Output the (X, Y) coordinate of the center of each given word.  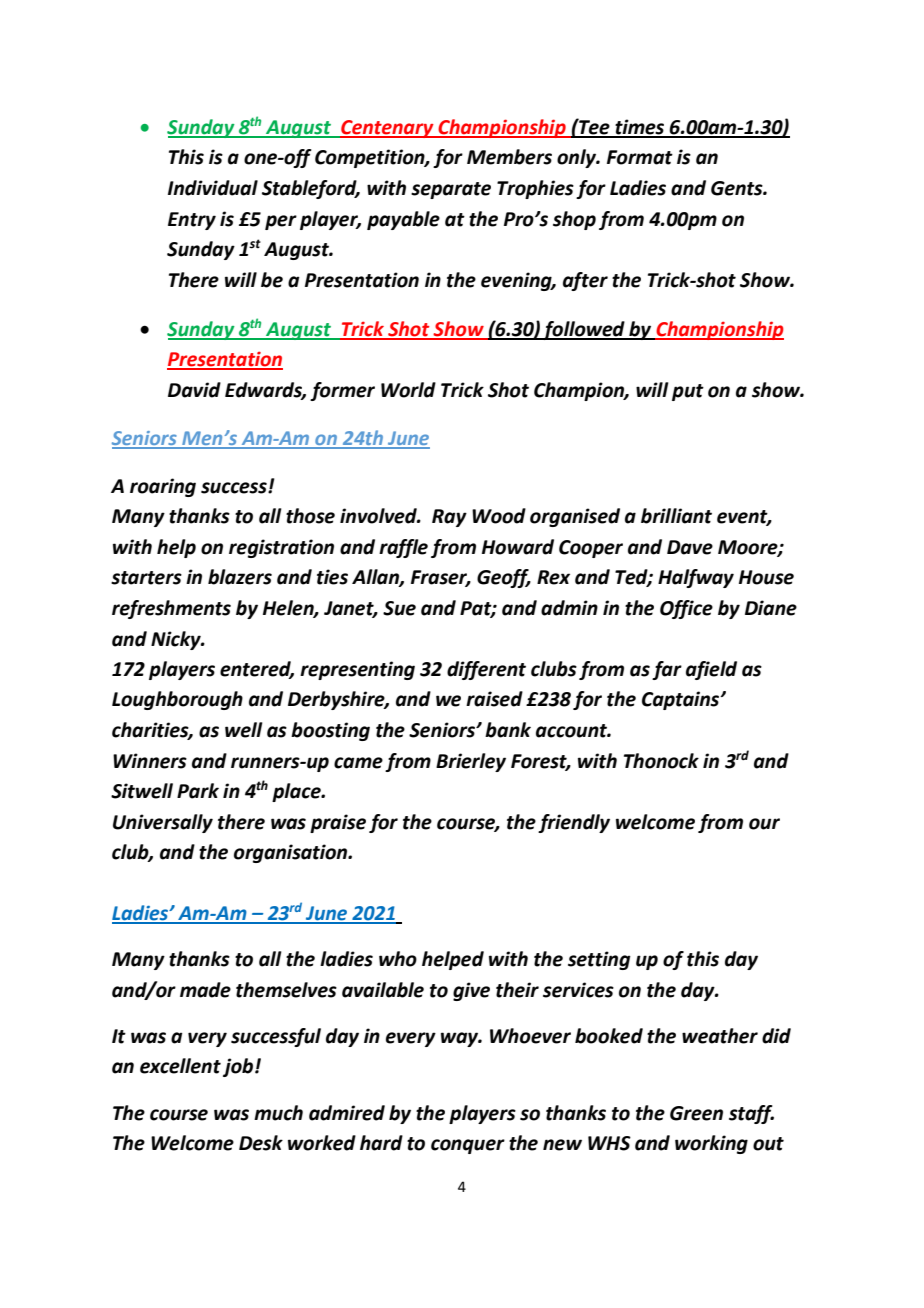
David (194, 390)
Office (686, 609)
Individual (213, 188)
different (486, 670)
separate (451, 190)
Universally (163, 823)
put (688, 392)
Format (640, 157)
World (408, 390)
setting (599, 960)
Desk (261, 1143)
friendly (574, 823)
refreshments (171, 609)
